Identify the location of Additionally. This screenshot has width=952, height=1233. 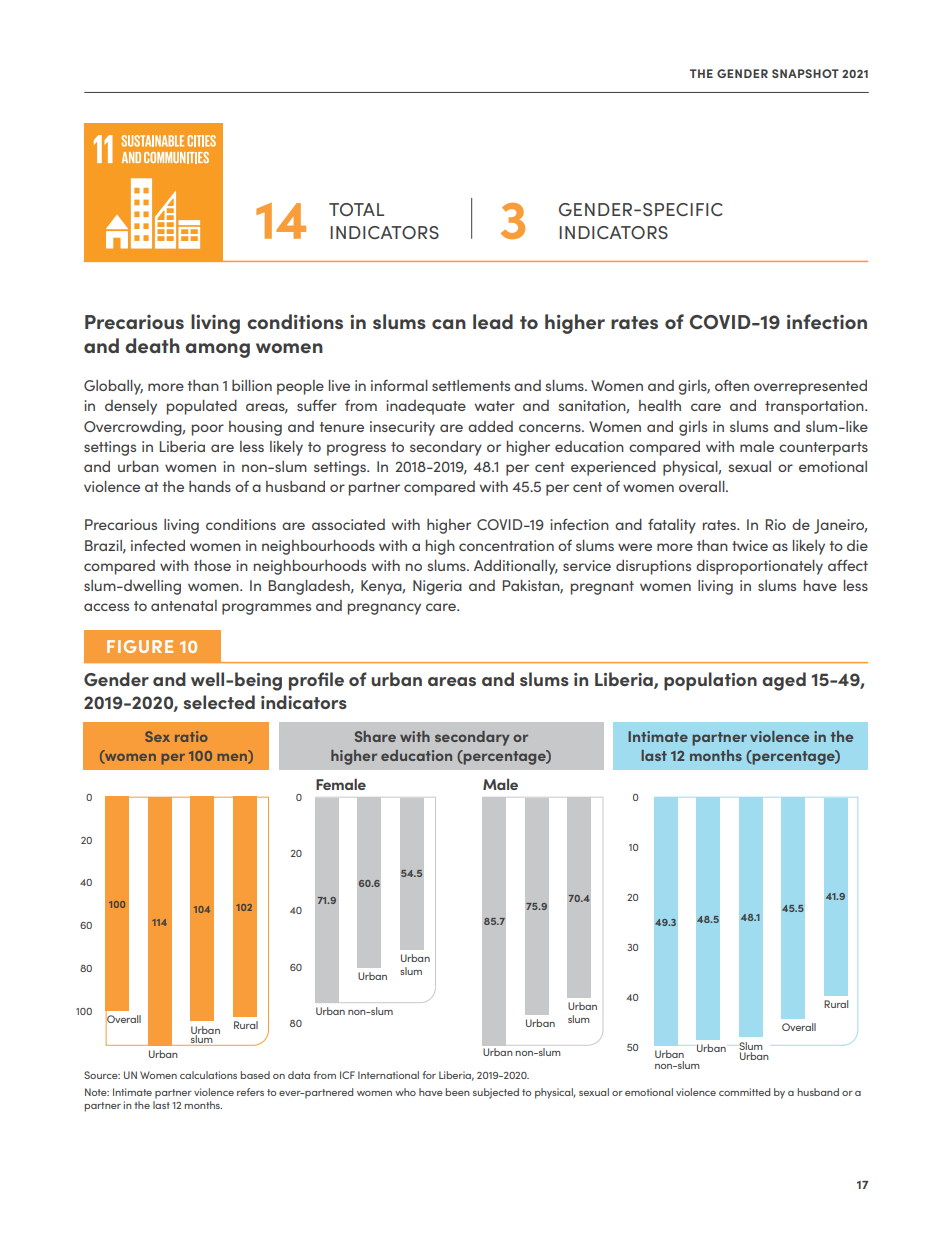
(516, 567).
